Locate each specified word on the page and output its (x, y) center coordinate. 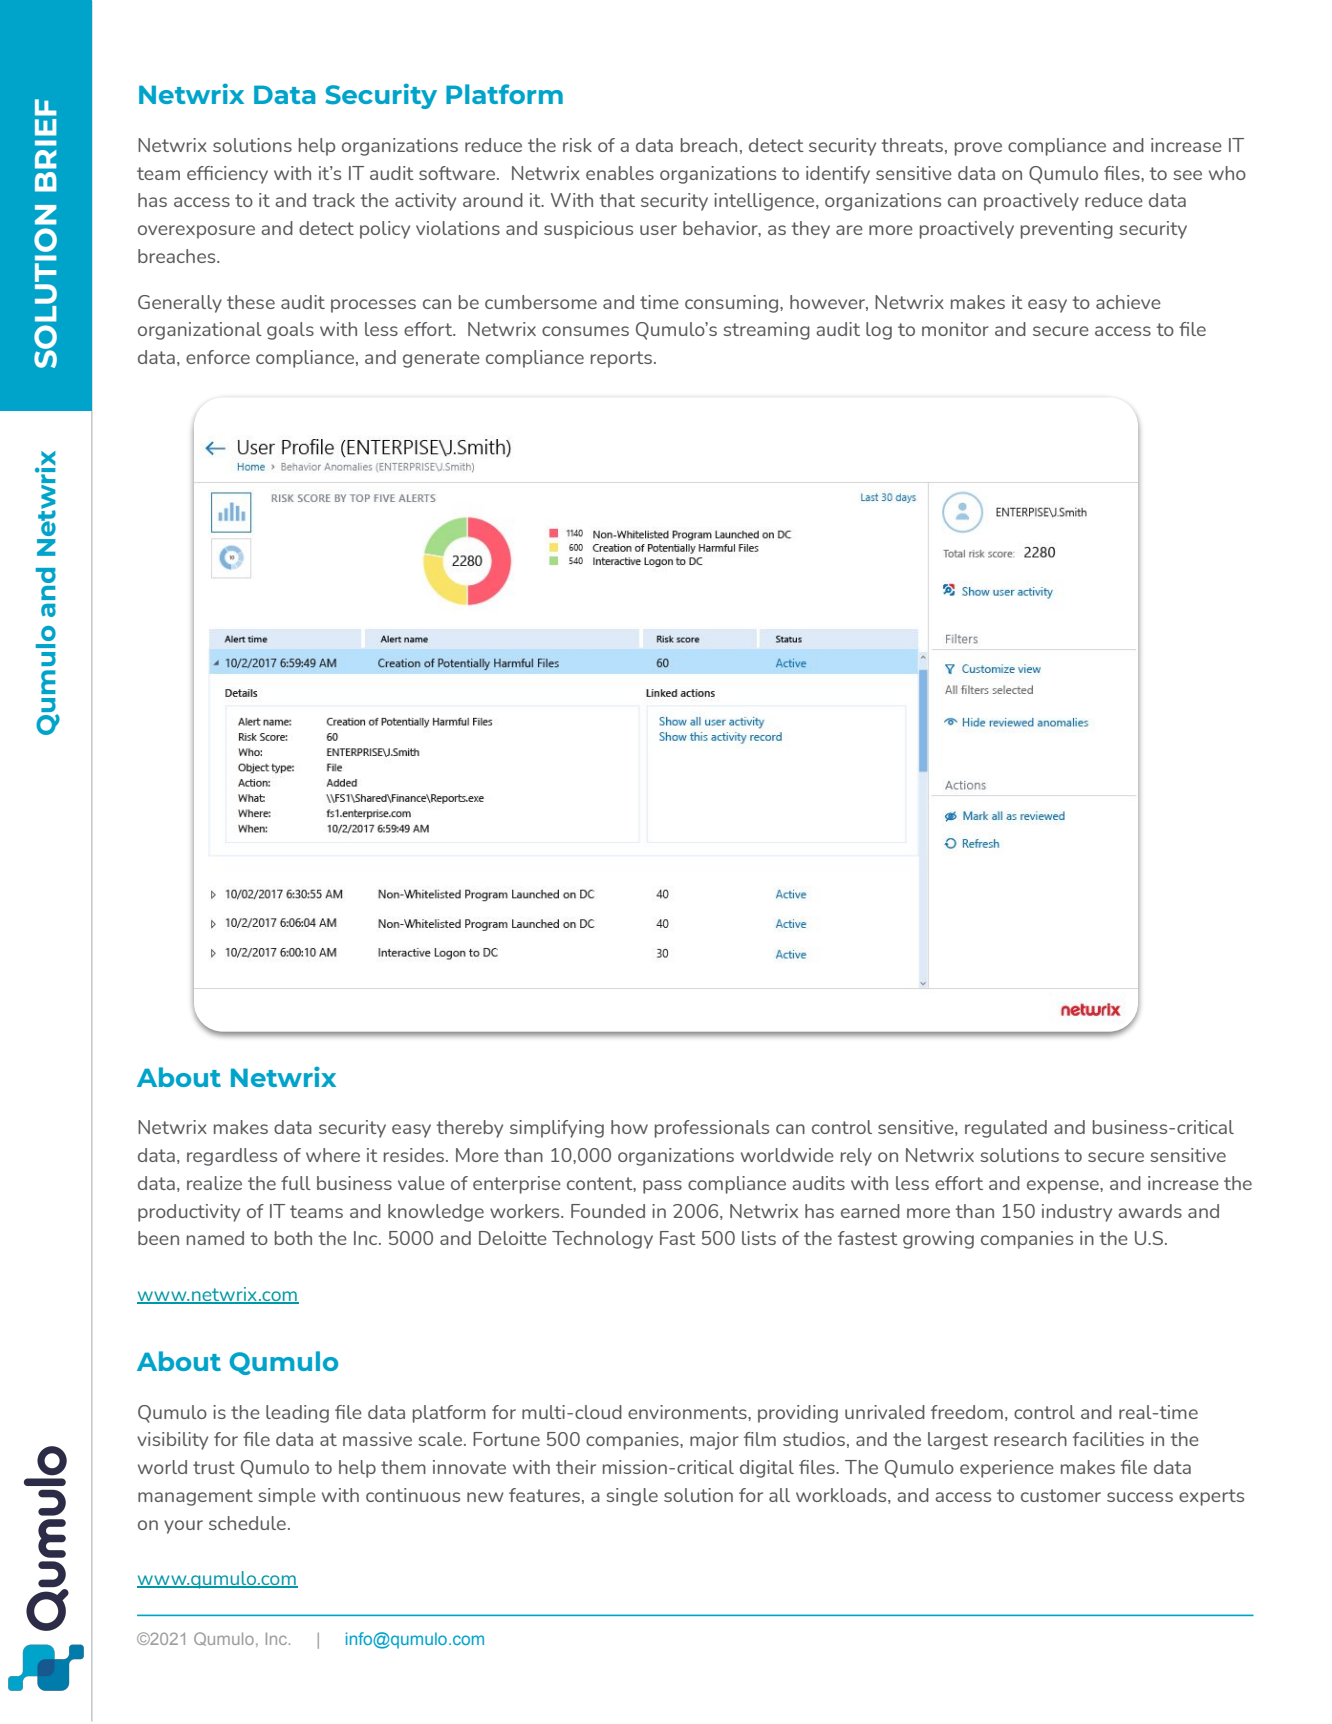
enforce (218, 357)
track (333, 200)
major (714, 1441)
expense (1064, 1187)
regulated (1006, 1129)
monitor (955, 329)
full (296, 1183)
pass (662, 1187)
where (333, 1155)
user (658, 230)
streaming (766, 331)
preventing (1067, 230)
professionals (712, 1129)
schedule (247, 1523)
